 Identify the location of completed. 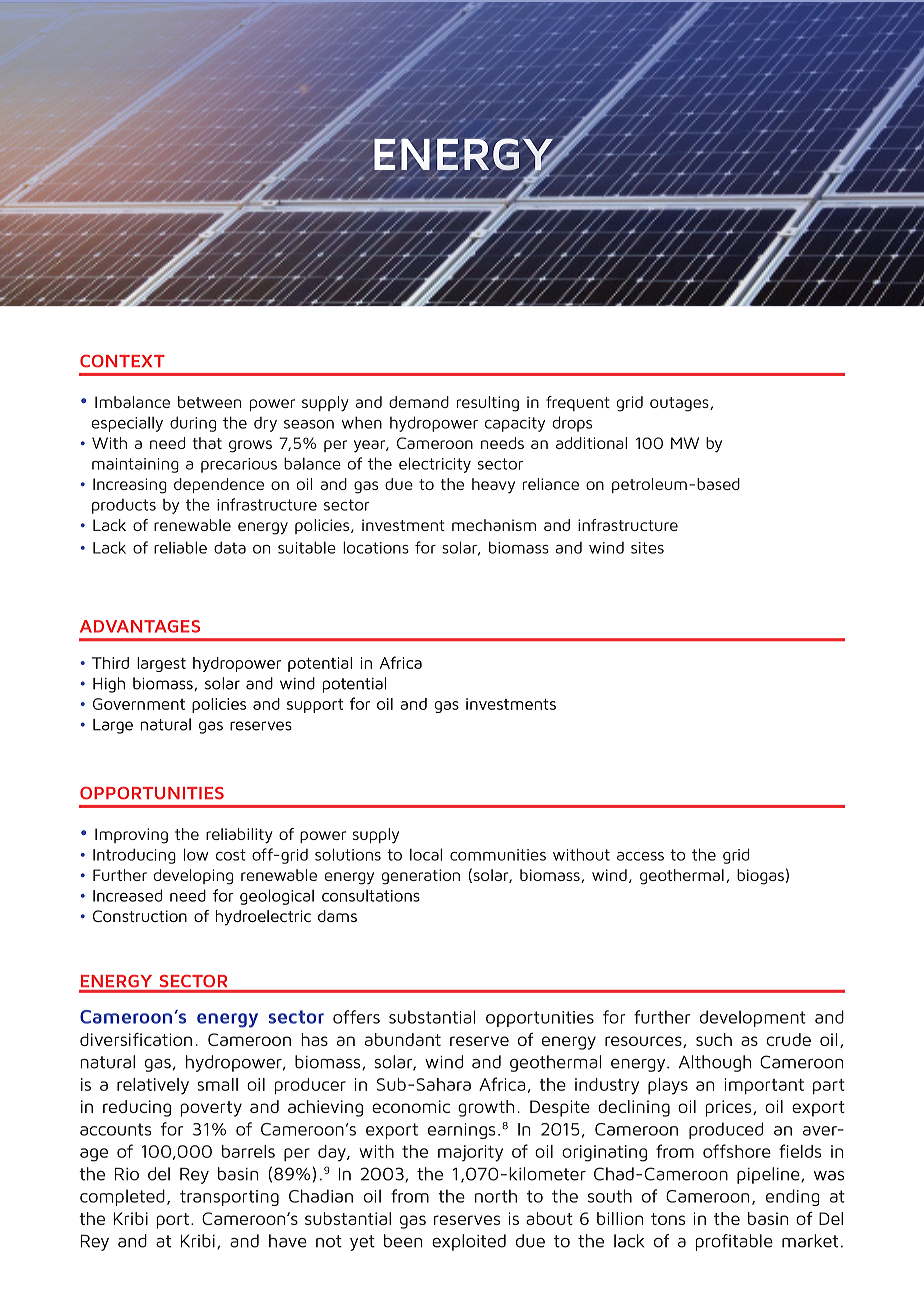
(122, 1197).
